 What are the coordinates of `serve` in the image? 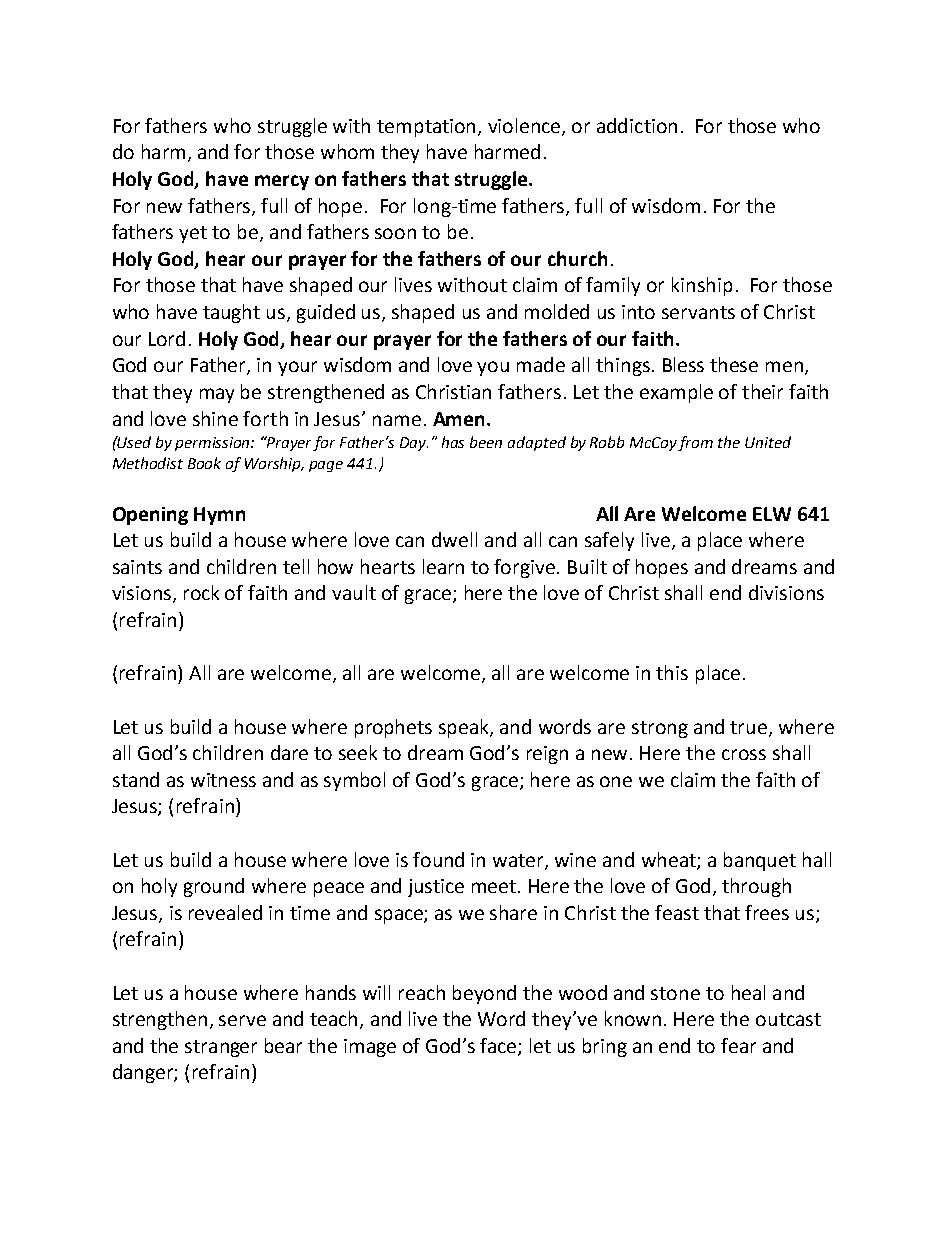 It's located at (242, 1020).
